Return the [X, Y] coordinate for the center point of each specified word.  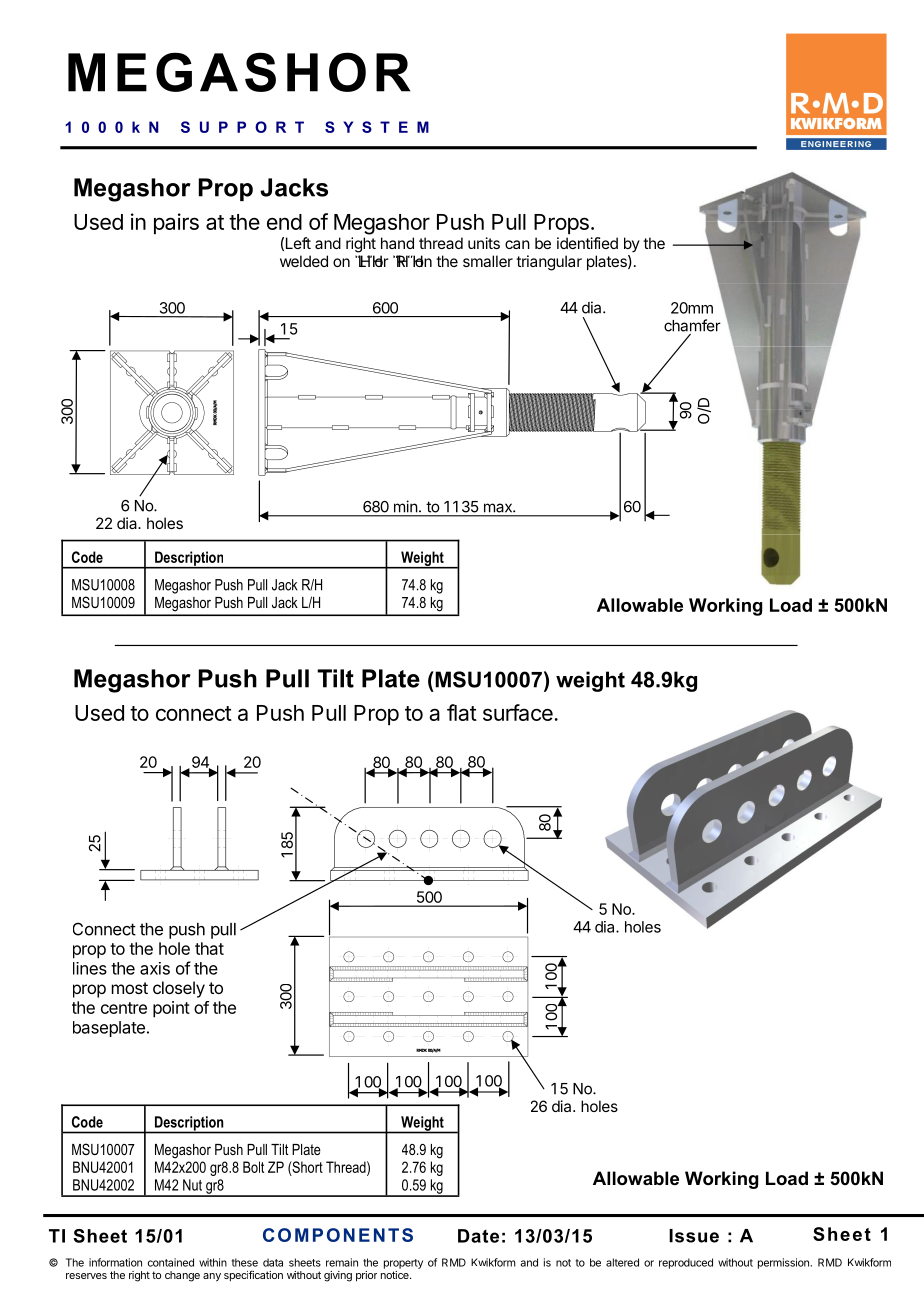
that [209, 948]
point [171, 1009]
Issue [694, 1236]
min [405, 506]
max [499, 508]
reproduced [686, 1263]
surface [519, 712]
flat [462, 712]
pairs [176, 223]
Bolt [253, 1167]
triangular [549, 263]
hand [397, 243]
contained [171, 1262]
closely [179, 989]
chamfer [692, 325]
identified [587, 243]
